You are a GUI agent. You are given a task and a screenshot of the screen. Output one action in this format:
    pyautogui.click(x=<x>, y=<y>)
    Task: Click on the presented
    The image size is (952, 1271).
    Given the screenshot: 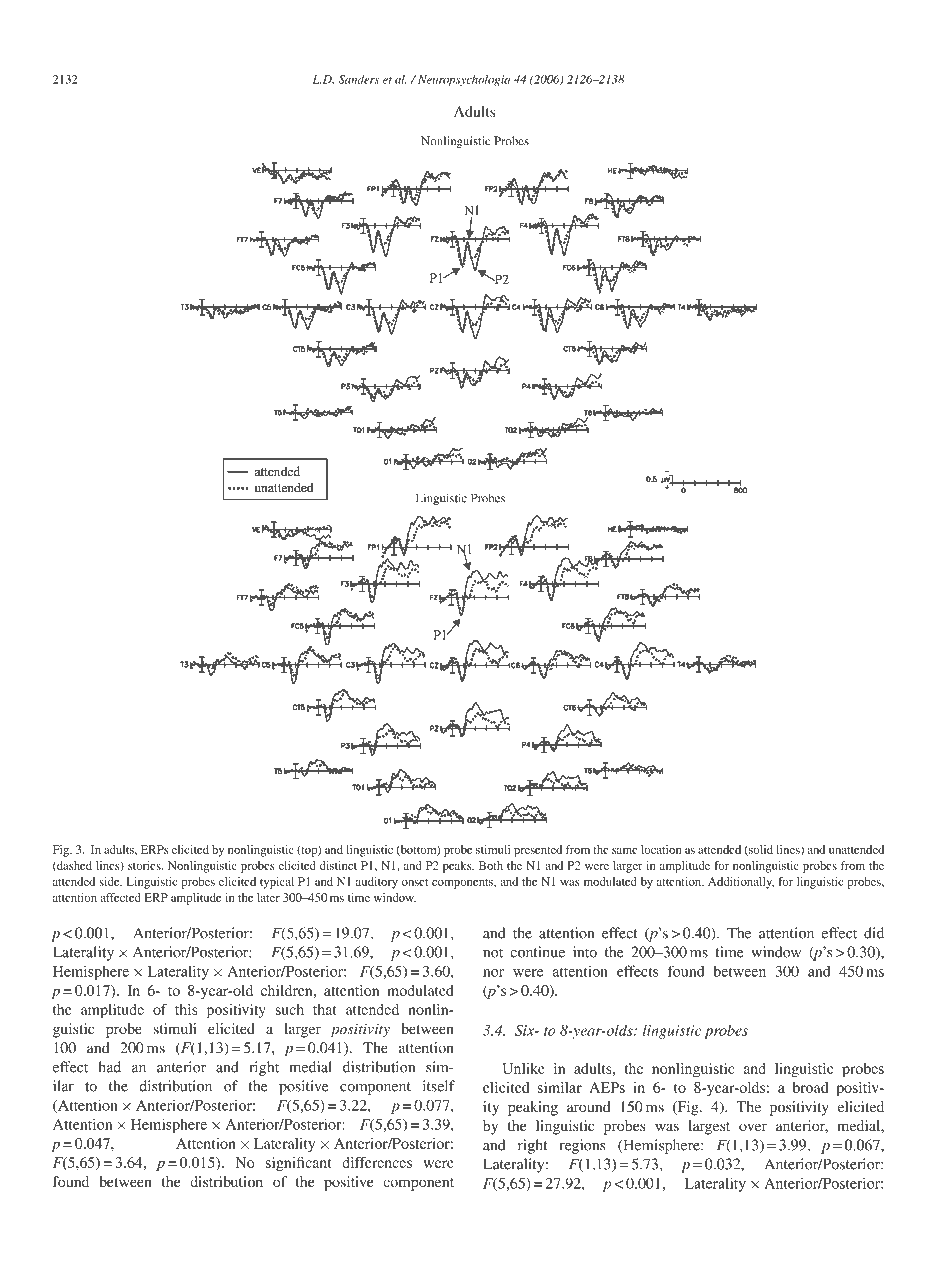 What is the action you would take?
    pyautogui.click(x=538, y=851)
